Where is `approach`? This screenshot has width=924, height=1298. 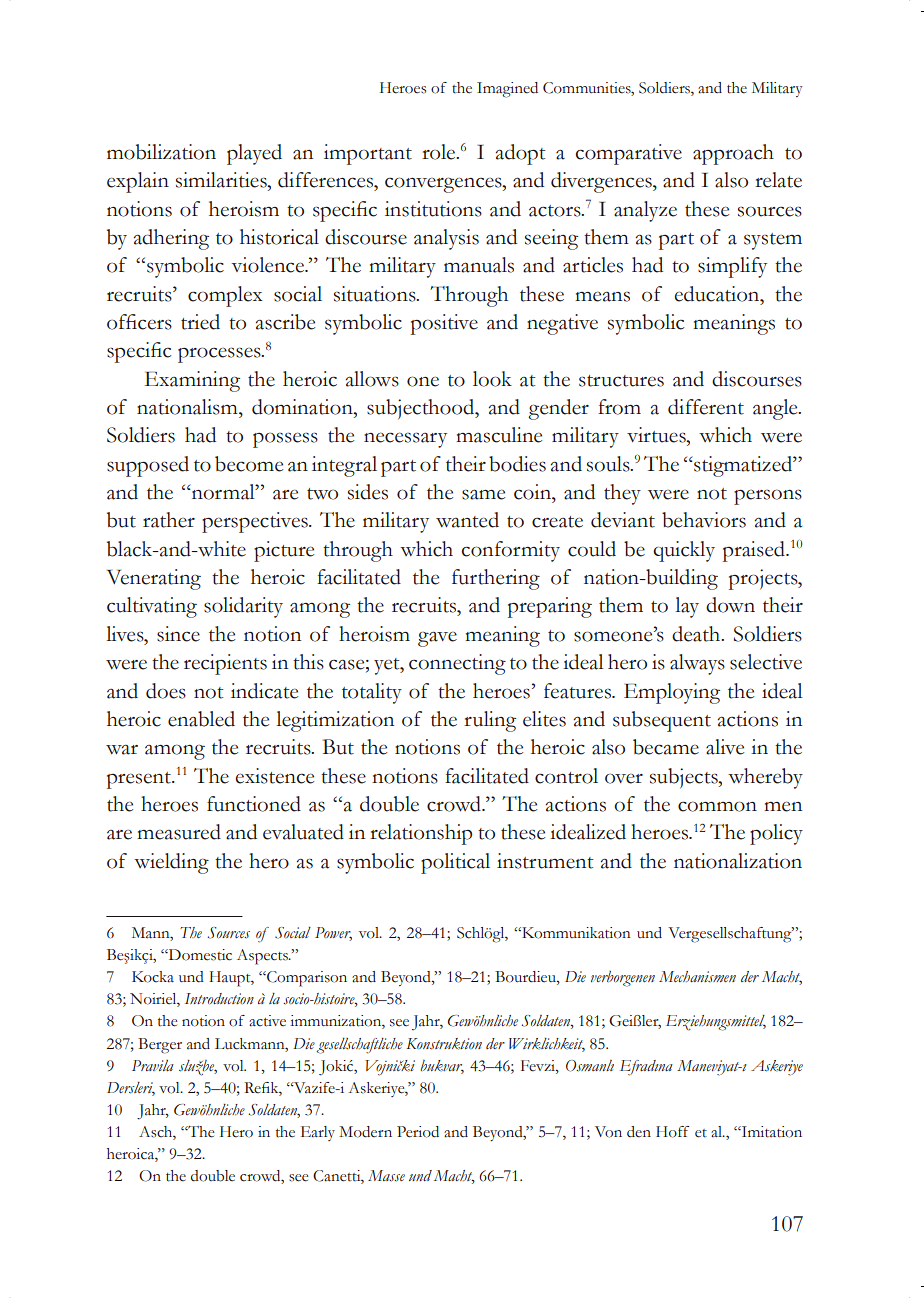
approach is located at coordinates (733, 154).
